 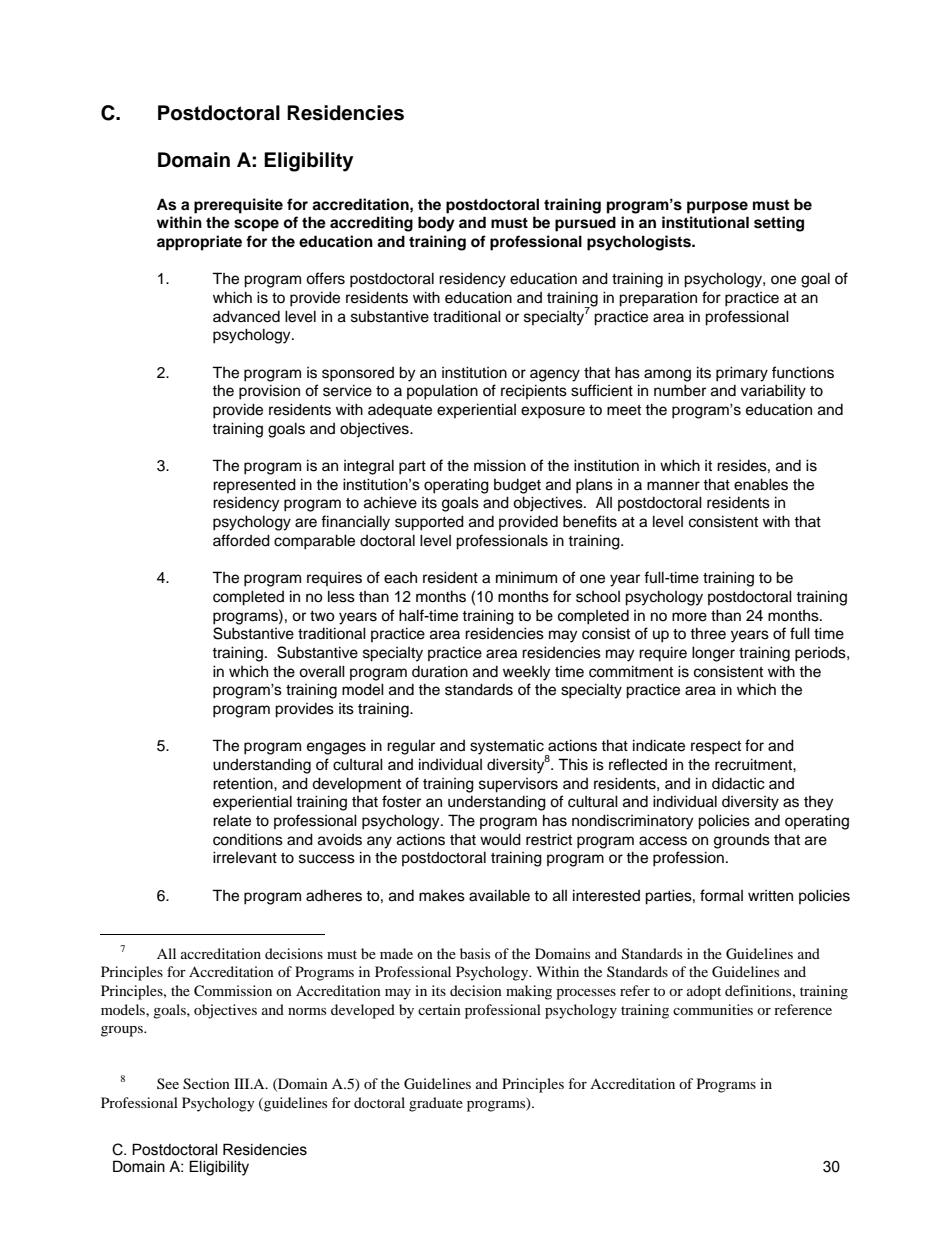 I want to click on communities, so click(x=713, y=1009).
